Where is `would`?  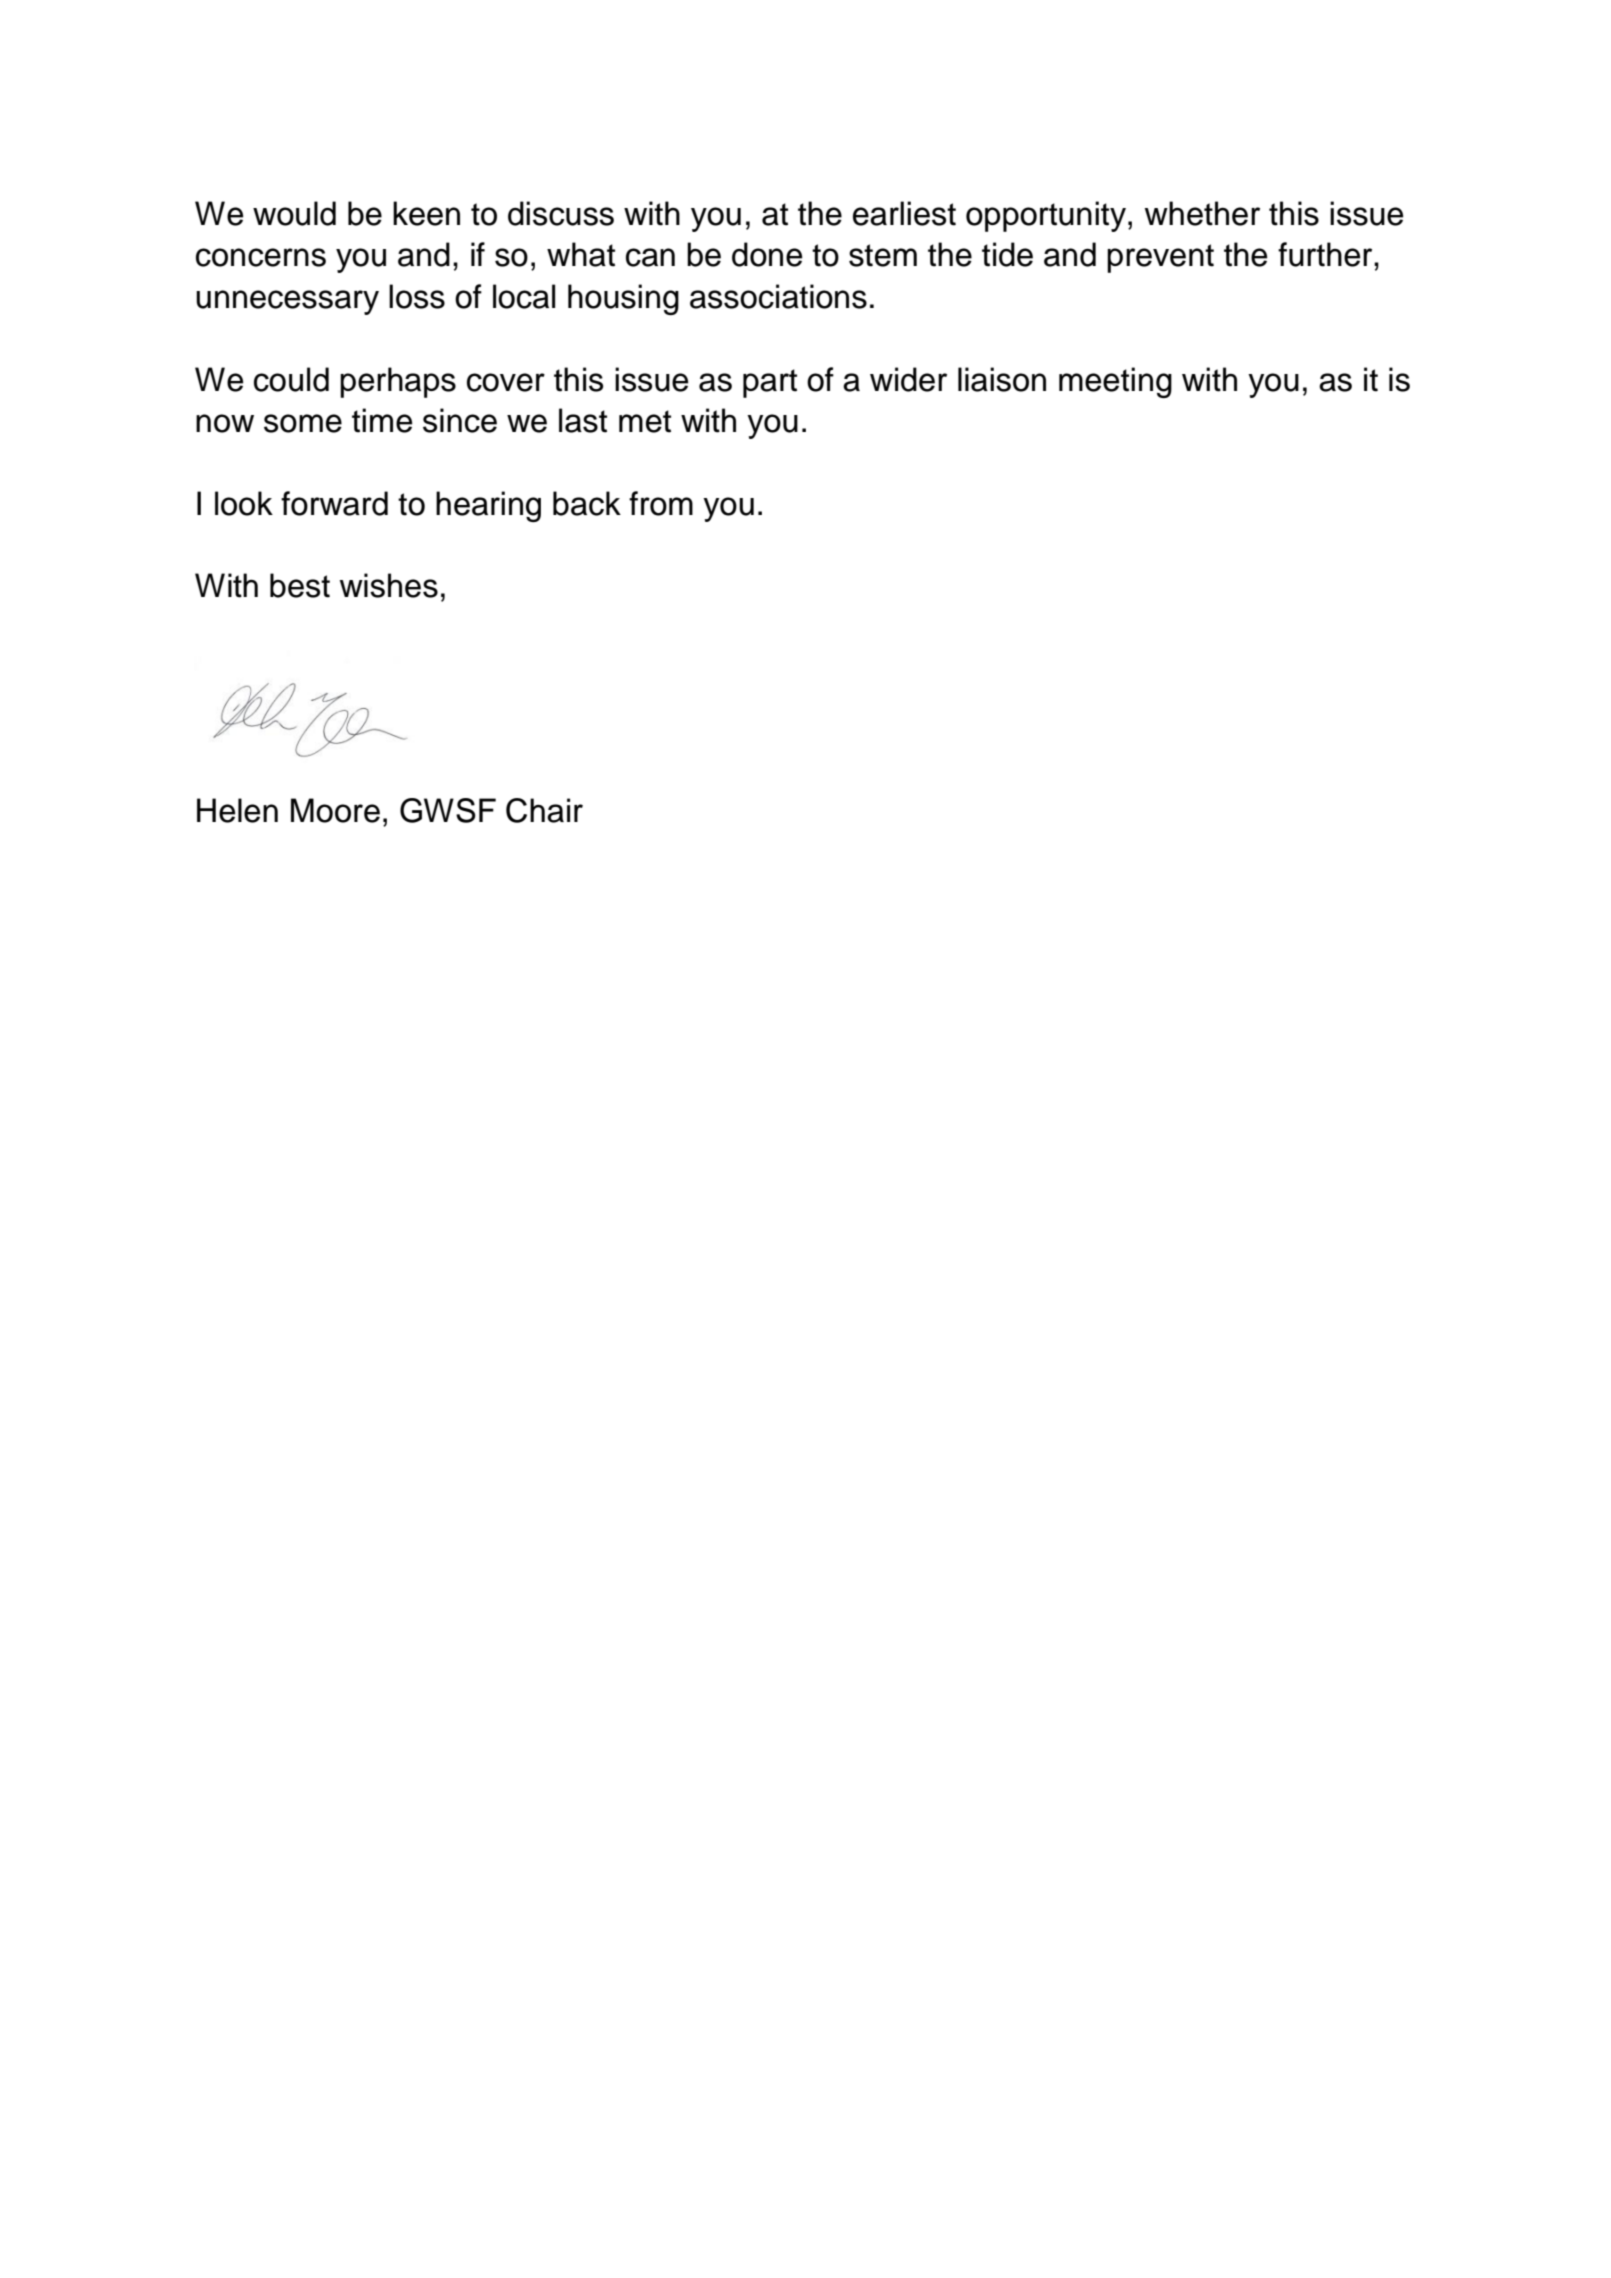
would is located at coordinates (294, 213).
